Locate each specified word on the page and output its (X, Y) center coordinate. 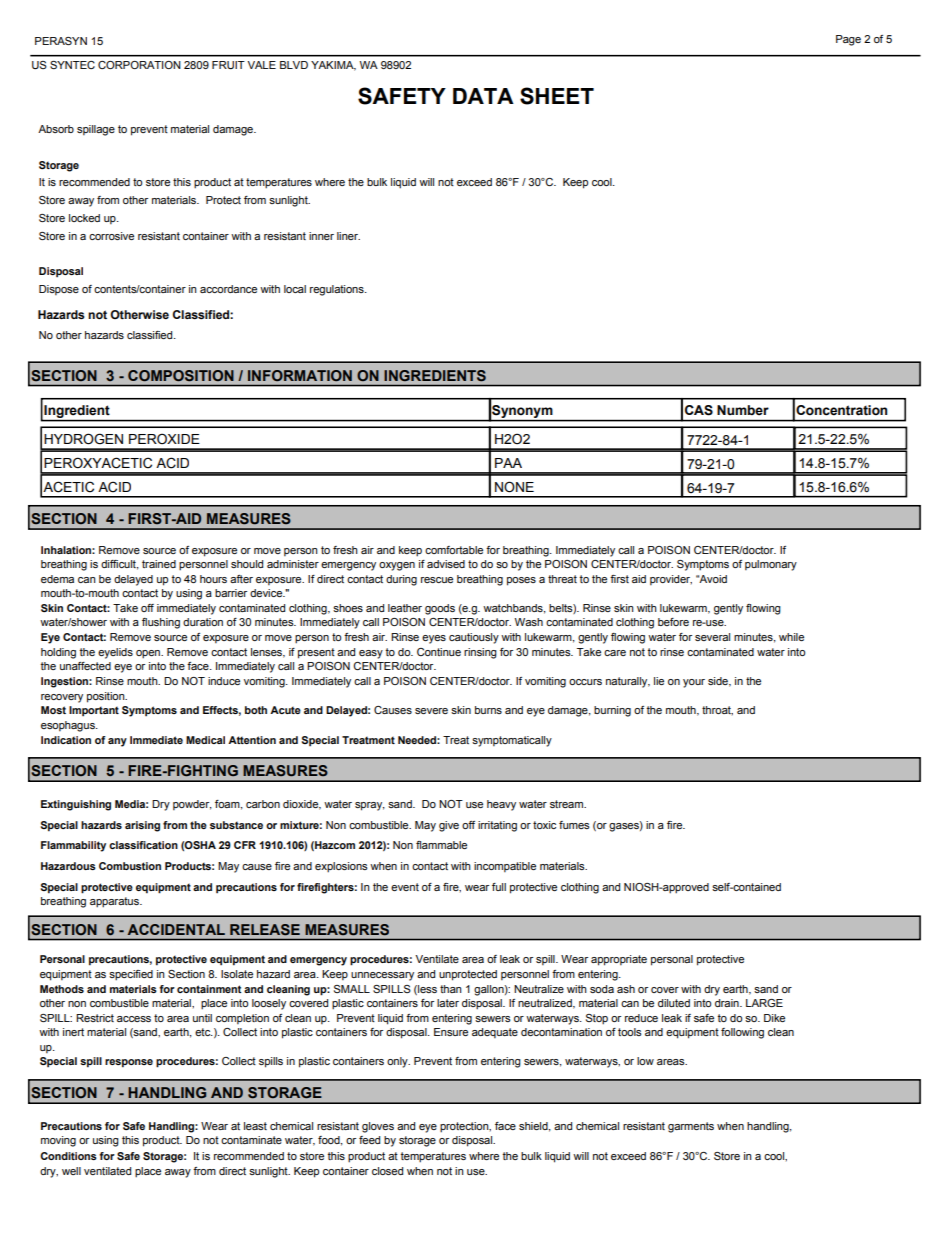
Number (743, 410)
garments (691, 1127)
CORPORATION (139, 65)
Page (848, 40)
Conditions (68, 1156)
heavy (501, 805)
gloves (378, 1127)
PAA (508, 463)
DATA (483, 96)
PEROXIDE (164, 438)
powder (192, 805)
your (694, 683)
